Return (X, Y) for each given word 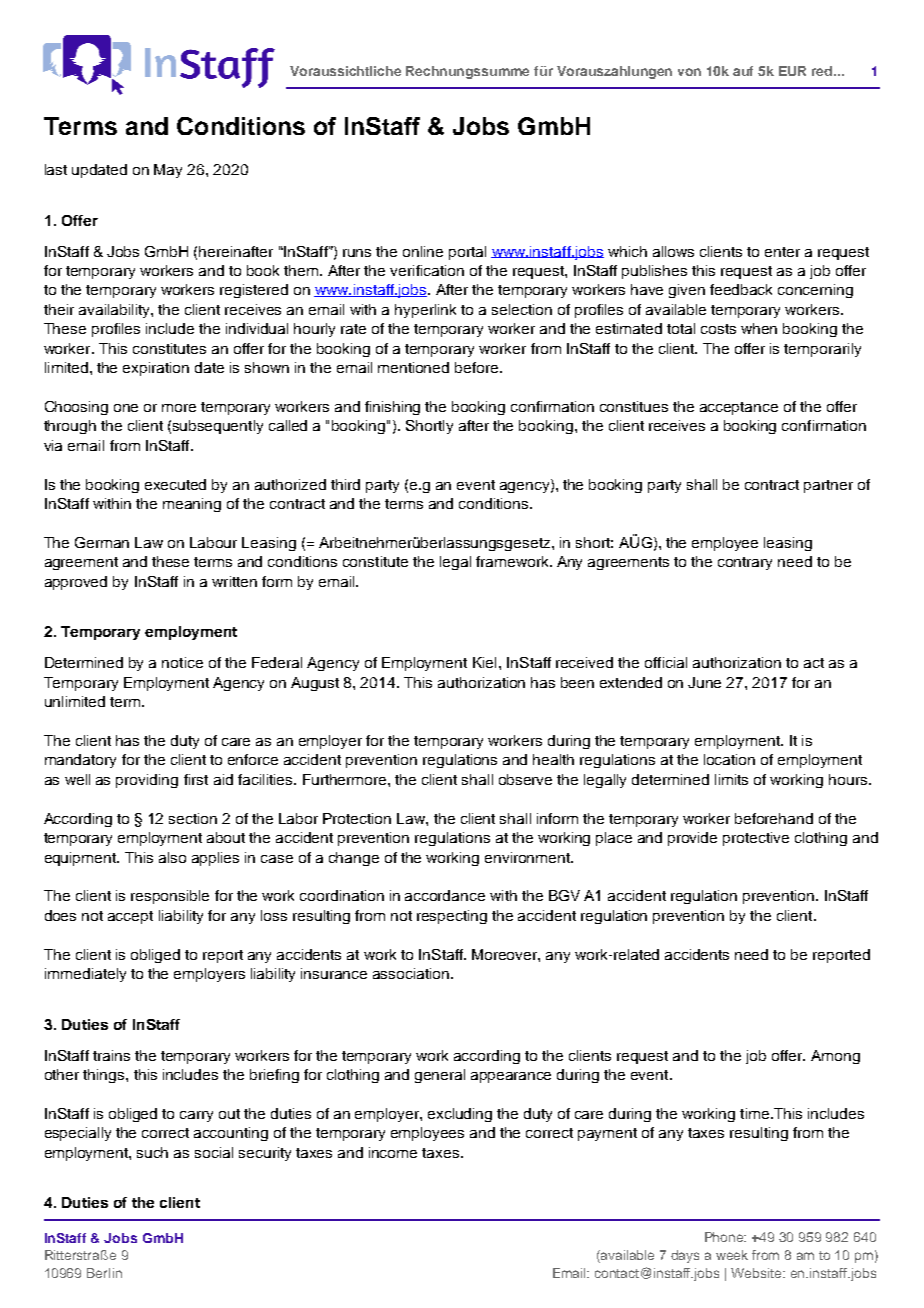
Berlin (104, 1273)
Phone (725, 1237)
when (759, 328)
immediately (85, 975)
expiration (156, 369)
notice (182, 662)
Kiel (484, 662)
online (423, 251)
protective (756, 839)
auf (743, 71)
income (393, 1152)
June (704, 682)
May (168, 171)
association (412, 973)
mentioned (413, 367)
